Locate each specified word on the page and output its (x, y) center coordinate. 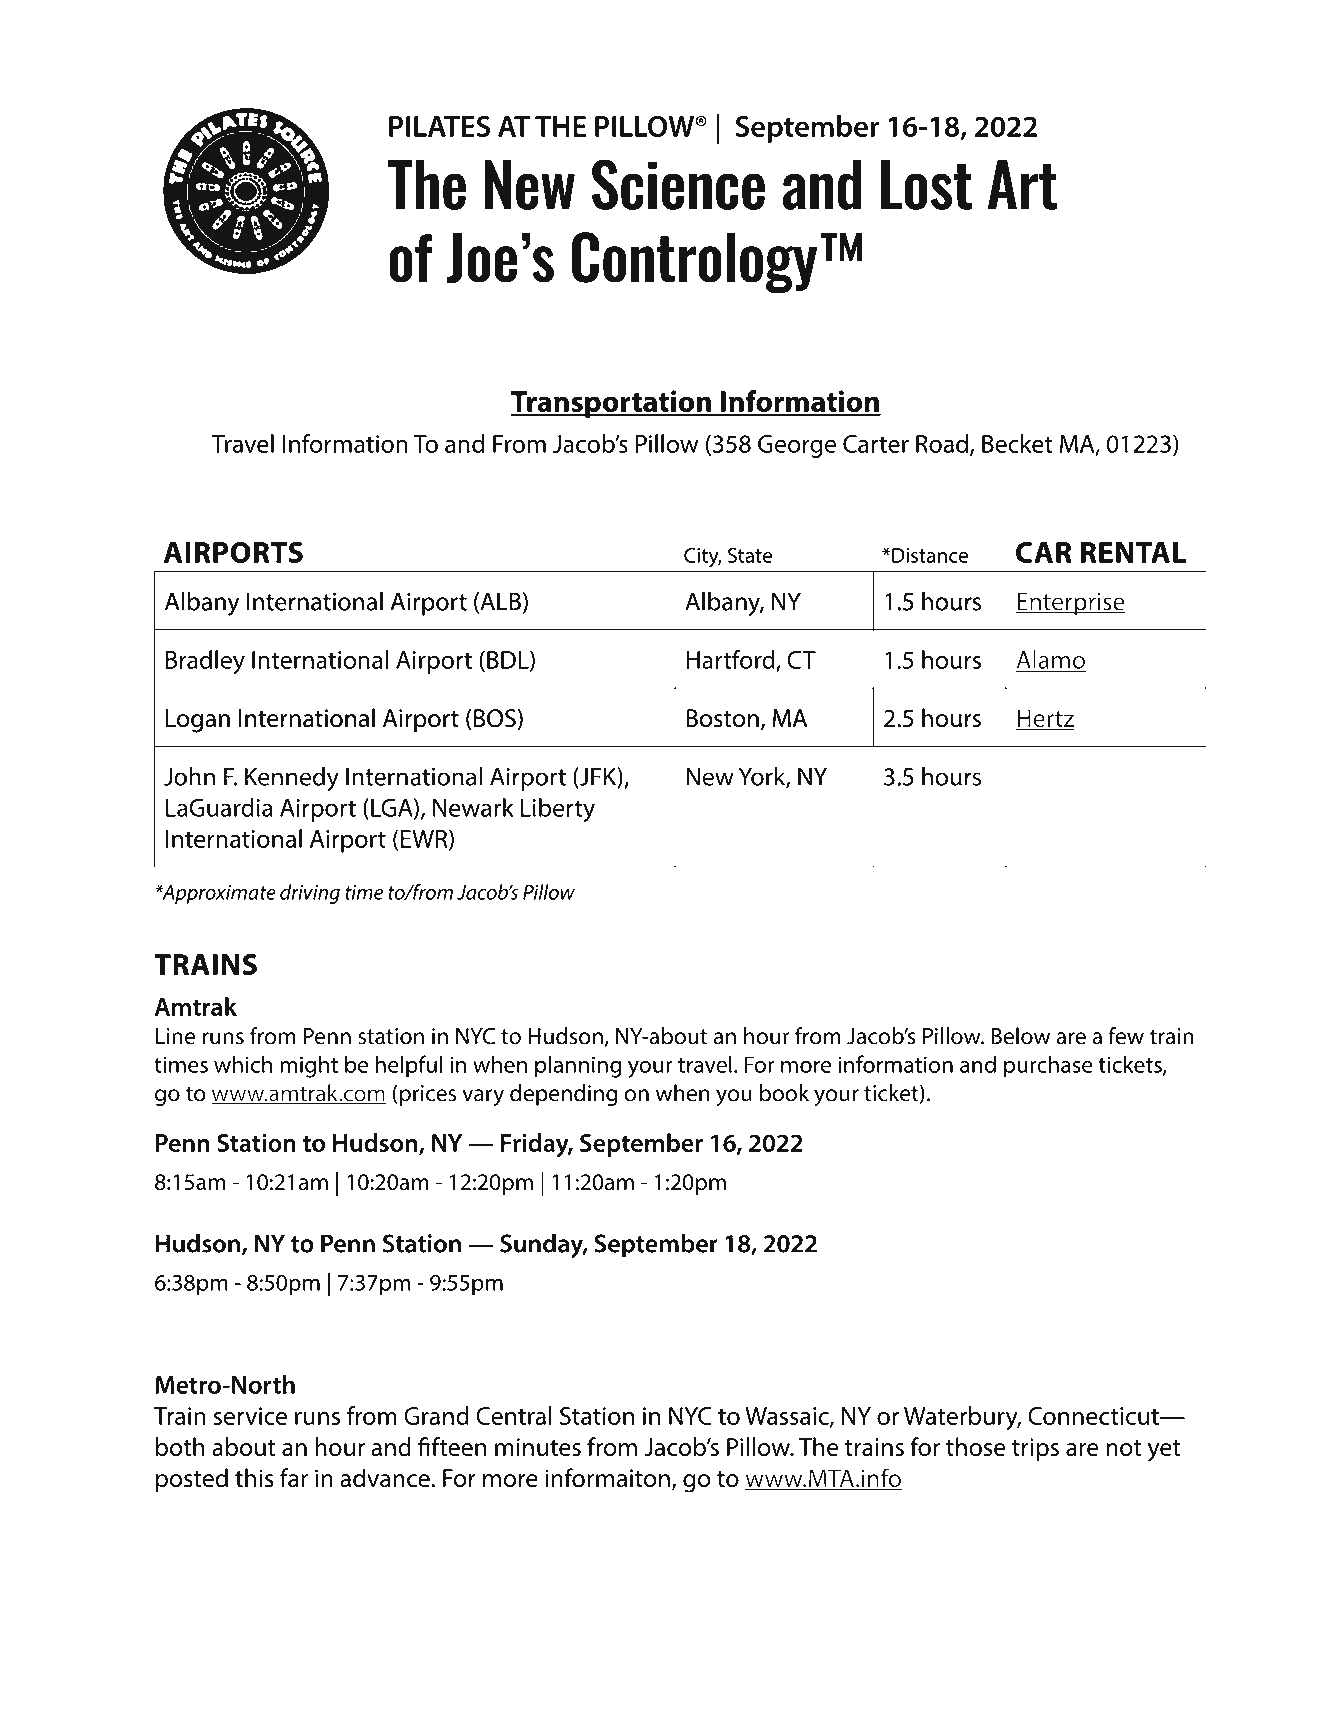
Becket (1017, 443)
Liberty (558, 810)
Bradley (205, 662)
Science (678, 184)
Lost (926, 185)
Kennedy (292, 779)
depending (563, 1095)
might (309, 1066)
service (250, 1416)
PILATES (439, 126)
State (750, 555)
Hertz (1045, 719)
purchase (1048, 1066)
